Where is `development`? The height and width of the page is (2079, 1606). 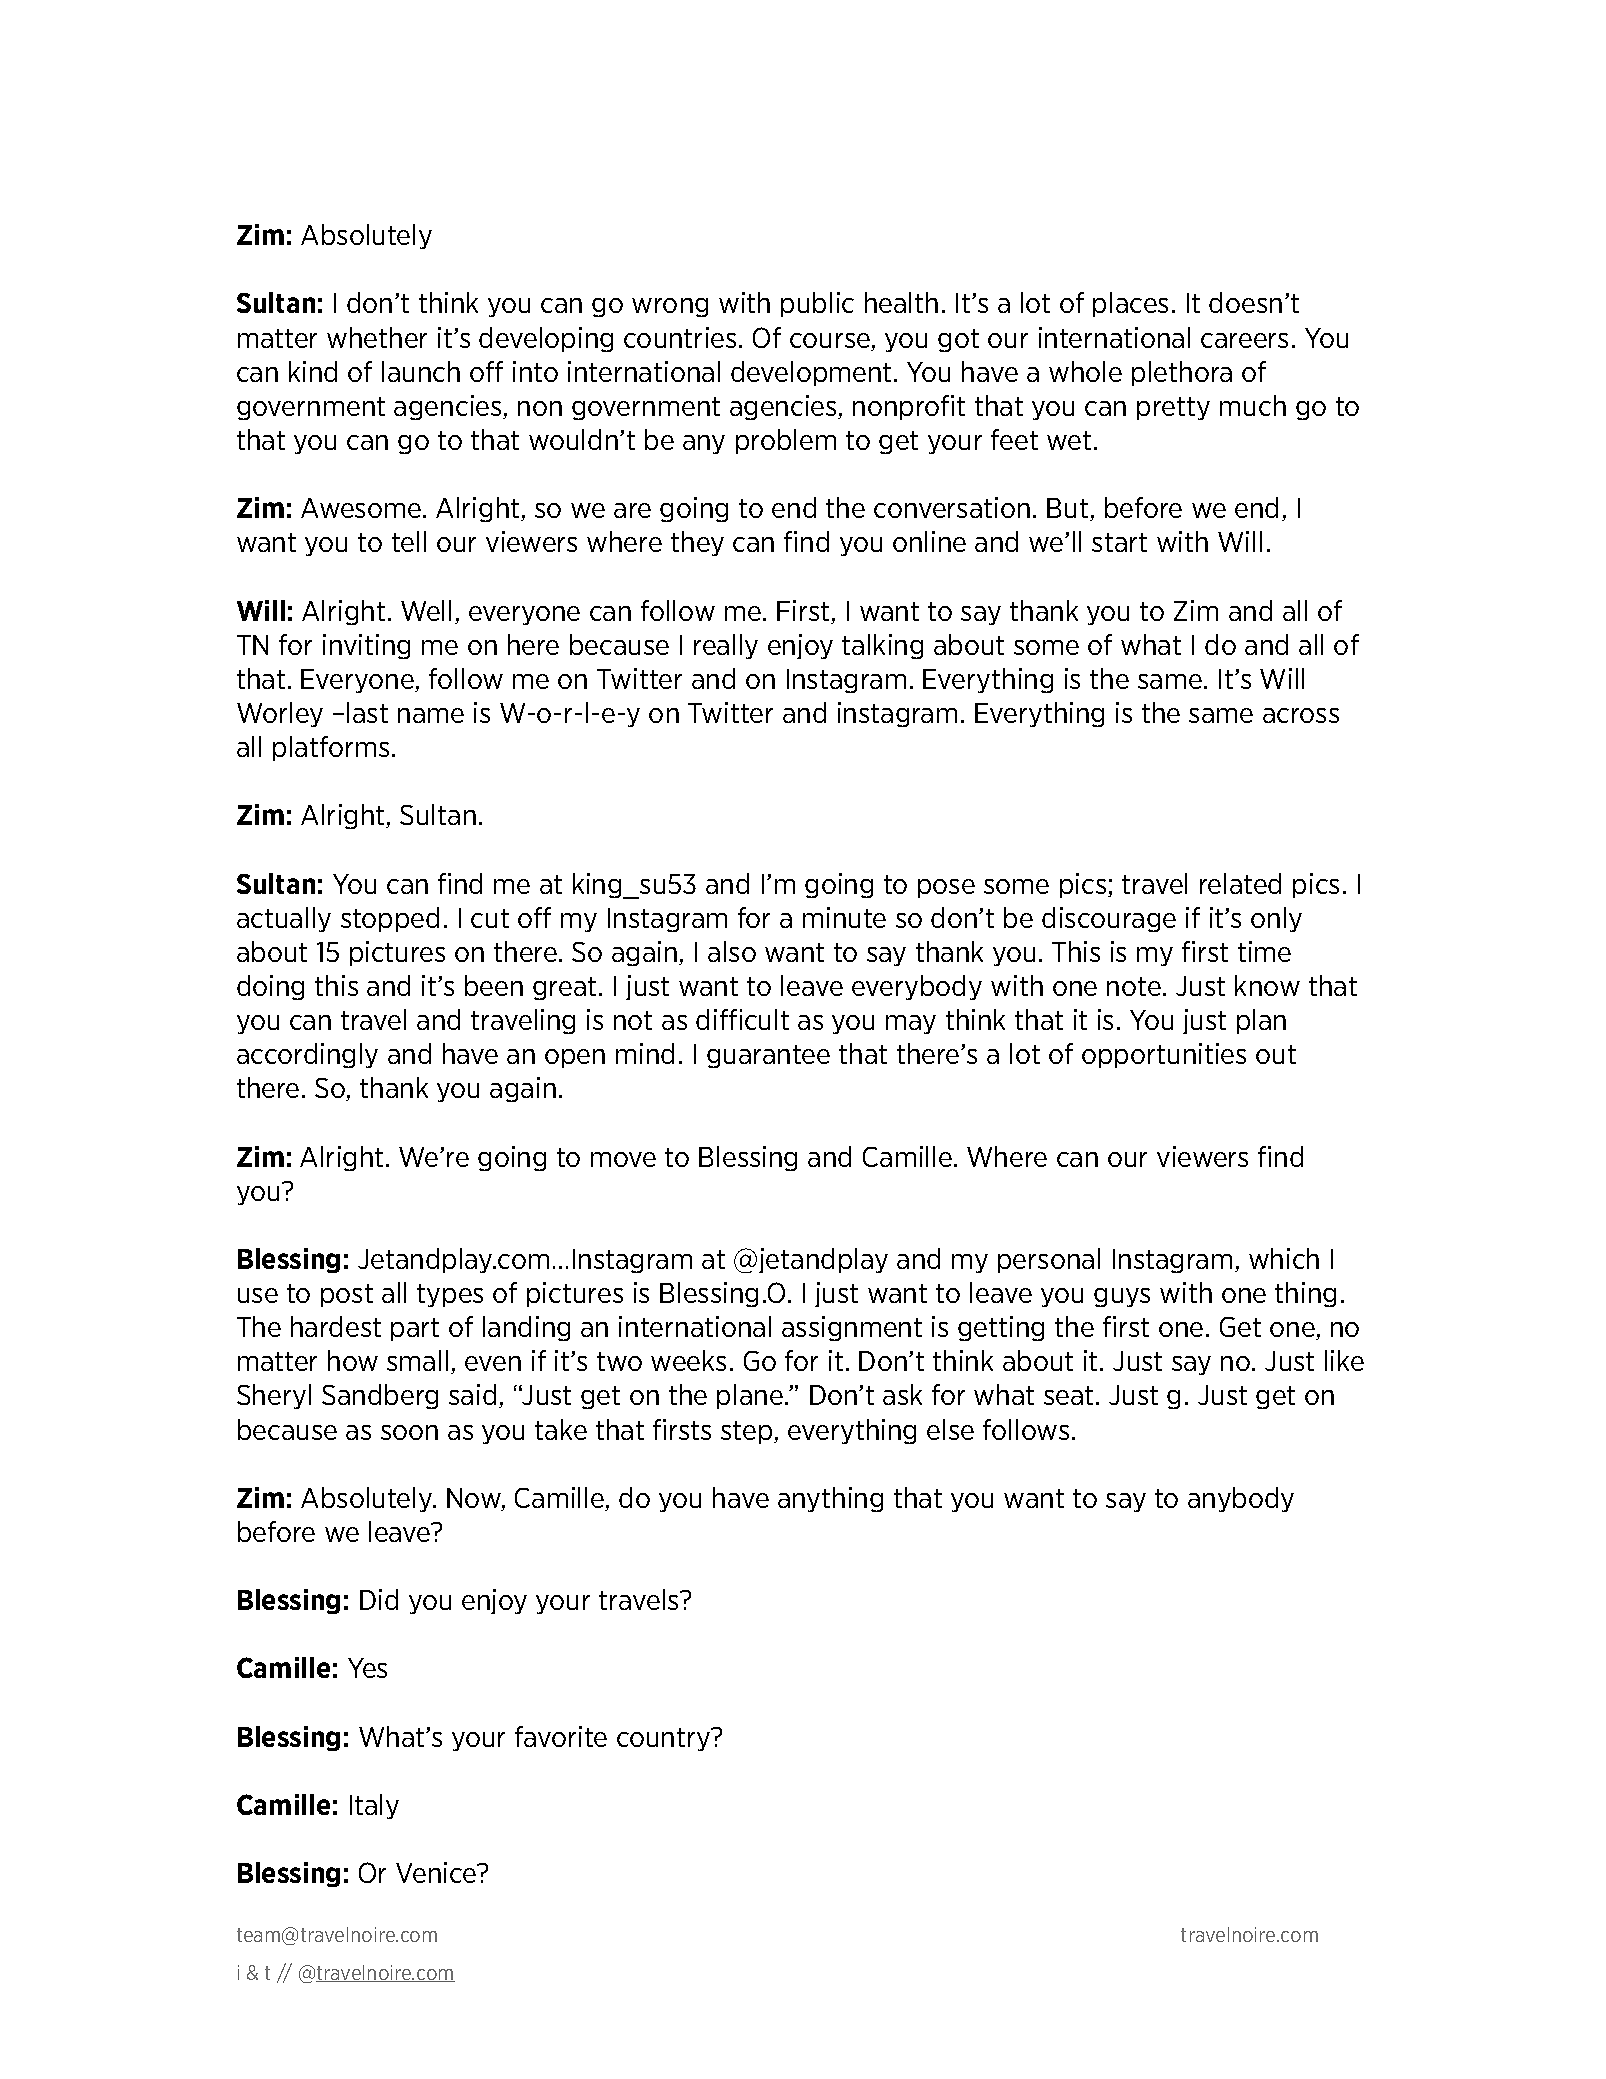
development is located at coordinates (811, 373).
